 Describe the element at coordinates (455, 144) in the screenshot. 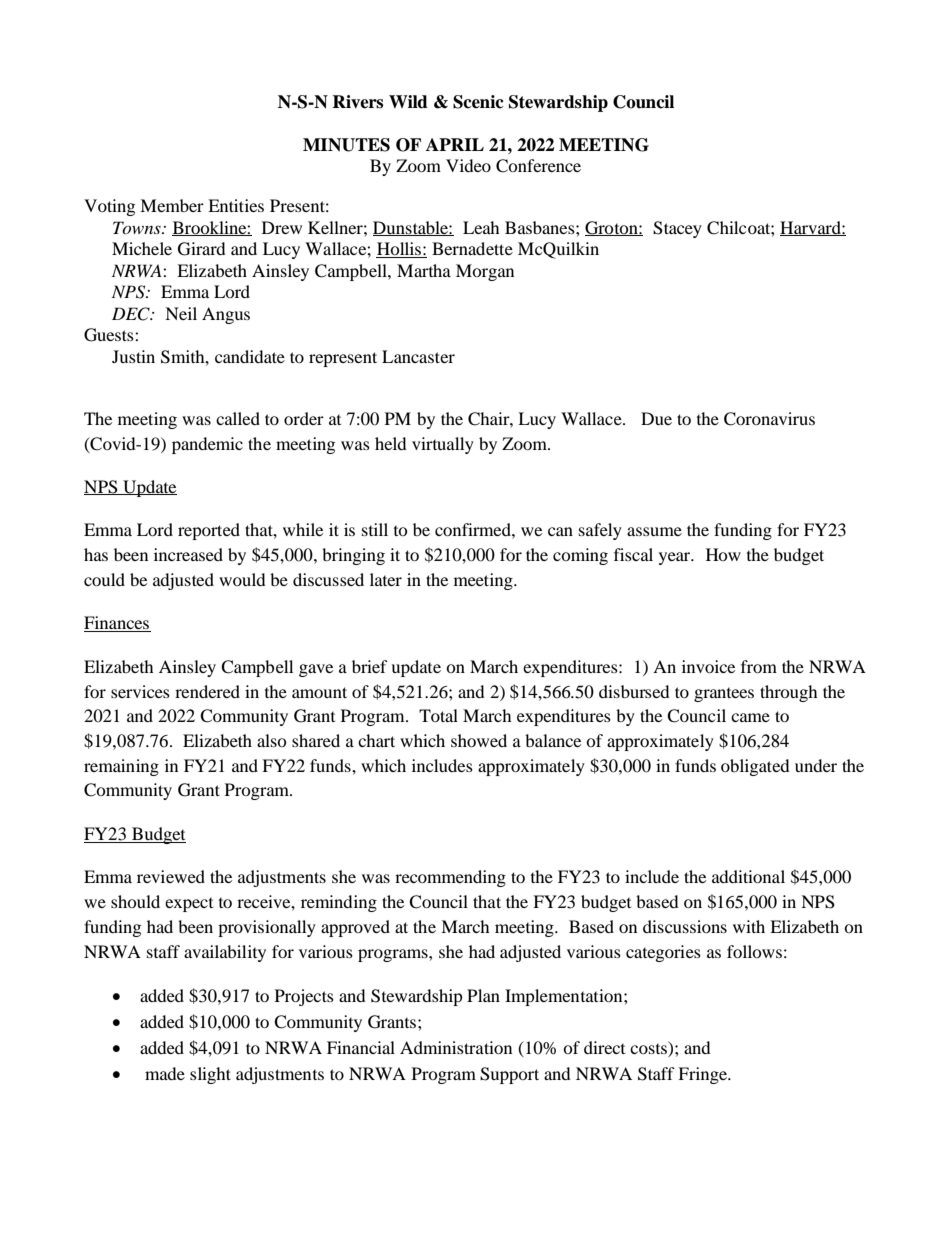

I see `APRIL` at that location.
